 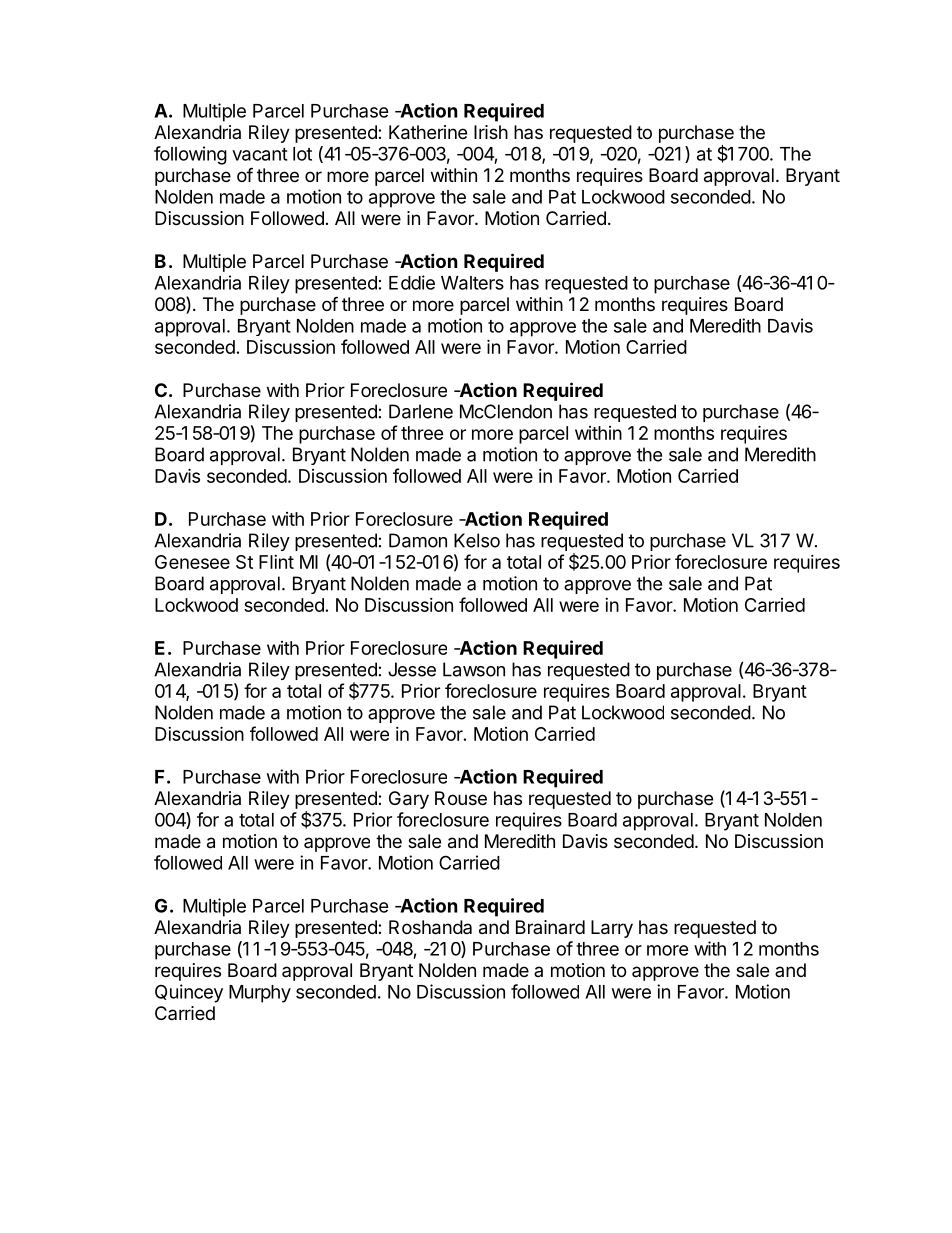 What do you see at coordinates (474, 669) in the screenshot?
I see `Lawson` at bounding box center [474, 669].
